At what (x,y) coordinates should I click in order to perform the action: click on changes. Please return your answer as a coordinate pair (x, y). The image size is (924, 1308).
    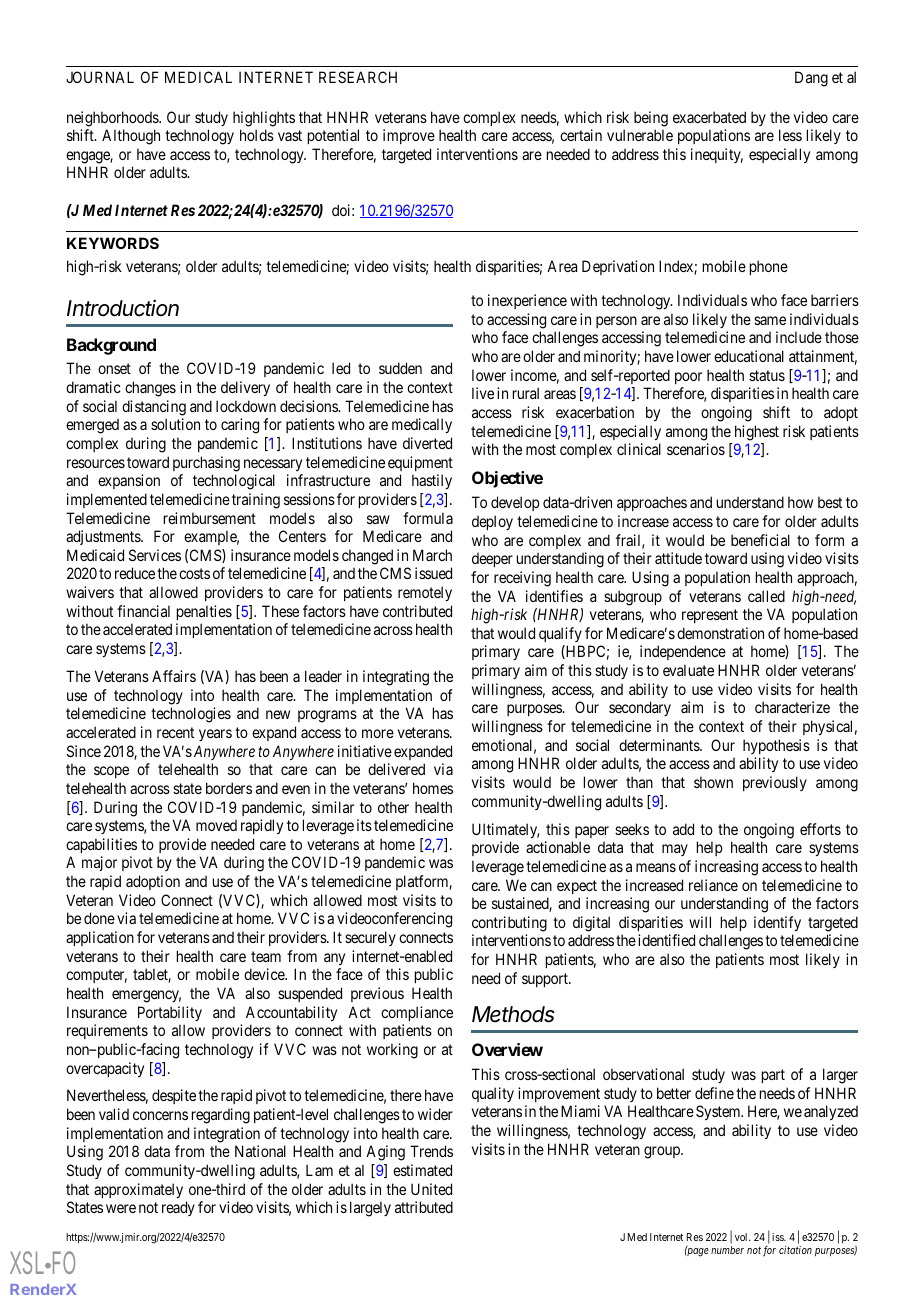
    Looking at the image, I should click on (150, 389).
